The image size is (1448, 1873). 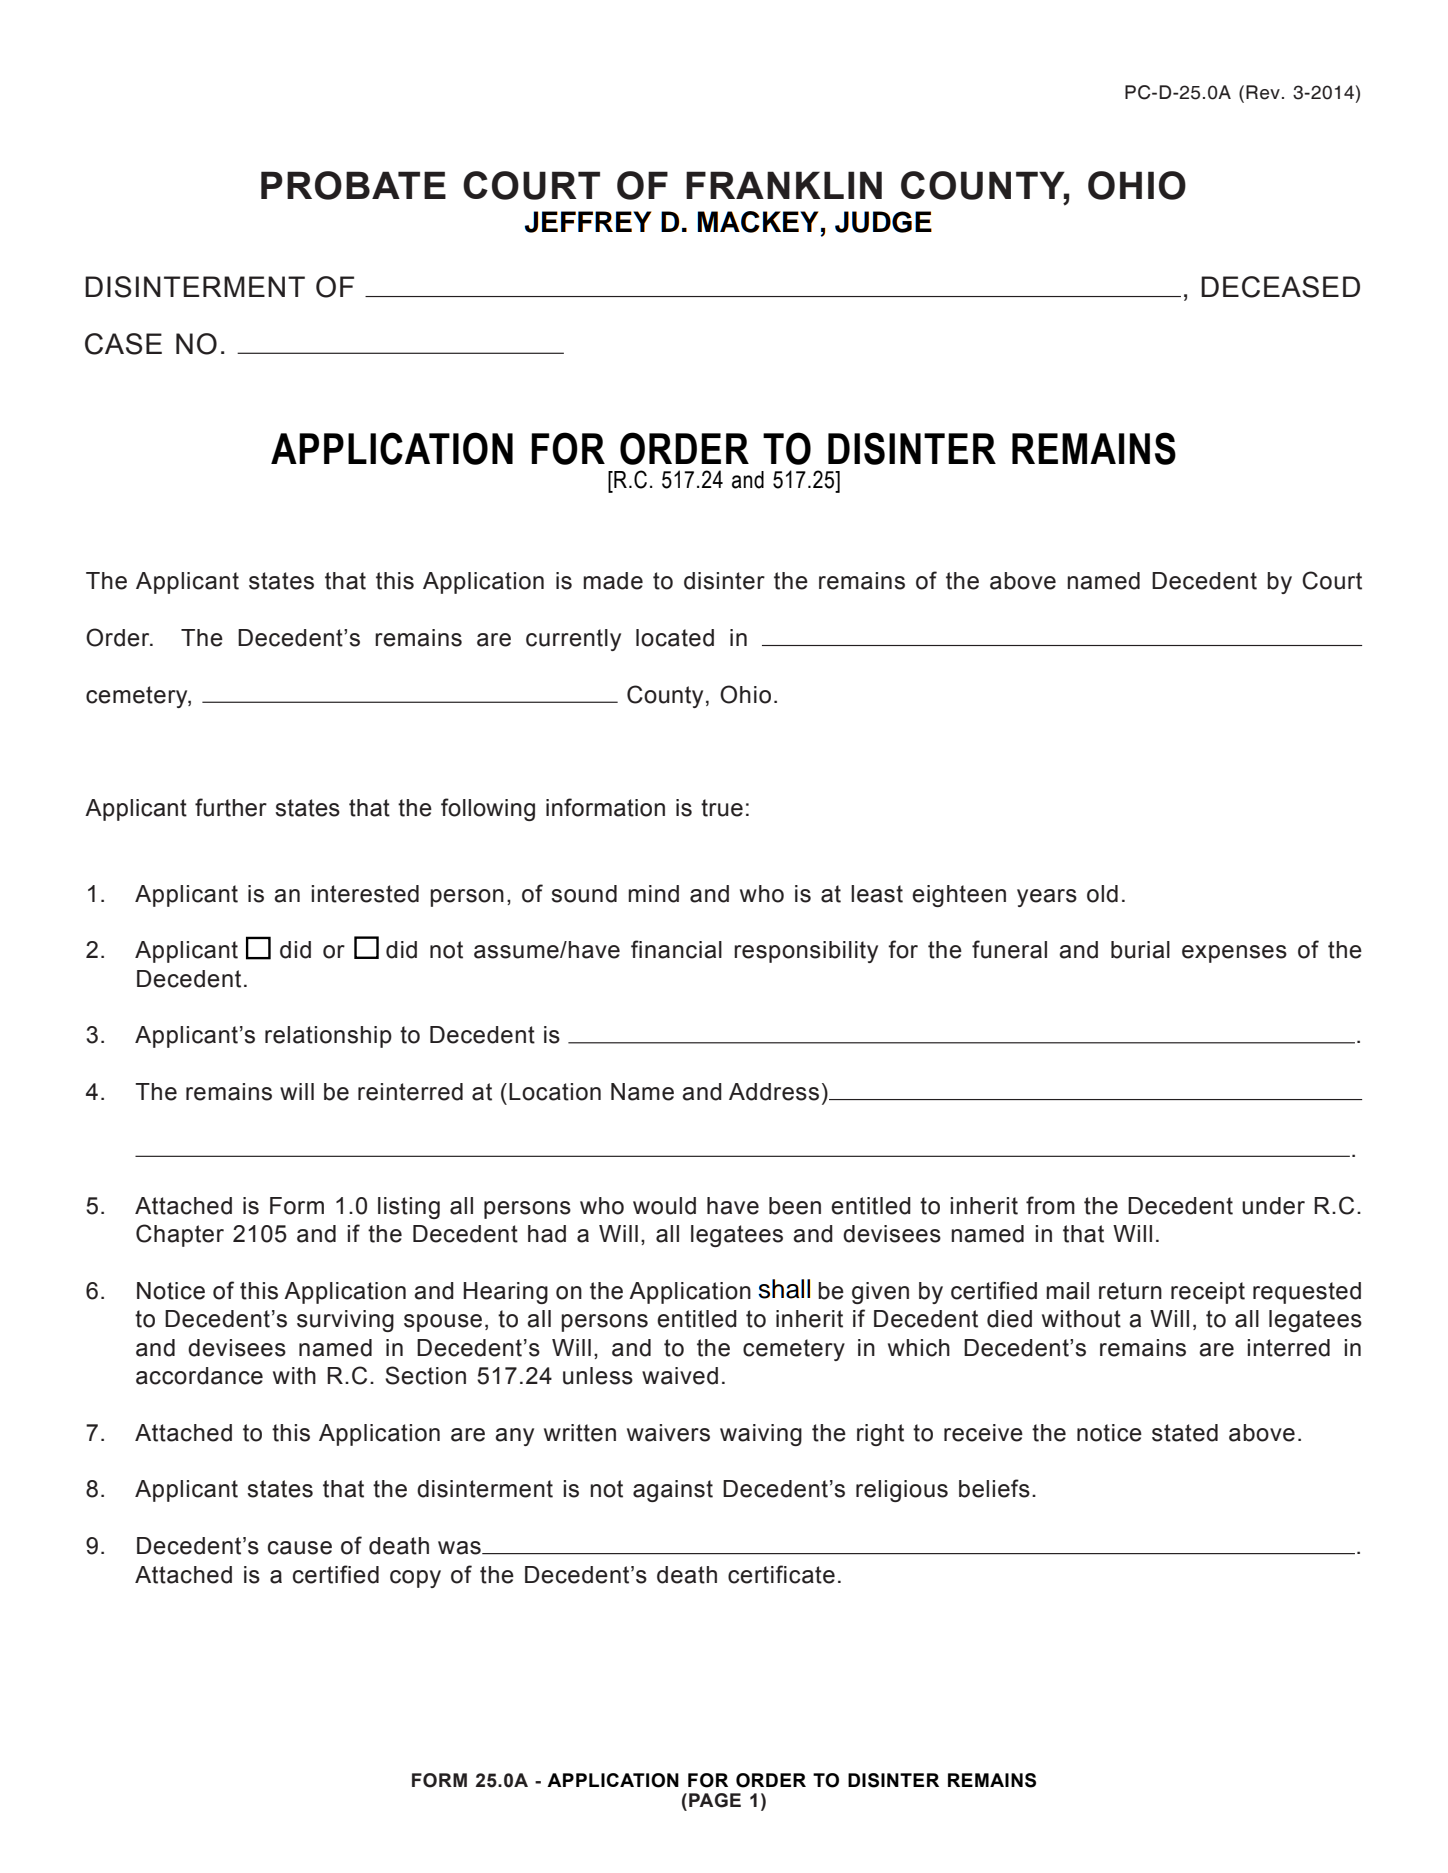 What do you see at coordinates (415, 1579) in the page?
I see `copy` at bounding box center [415, 1579].
